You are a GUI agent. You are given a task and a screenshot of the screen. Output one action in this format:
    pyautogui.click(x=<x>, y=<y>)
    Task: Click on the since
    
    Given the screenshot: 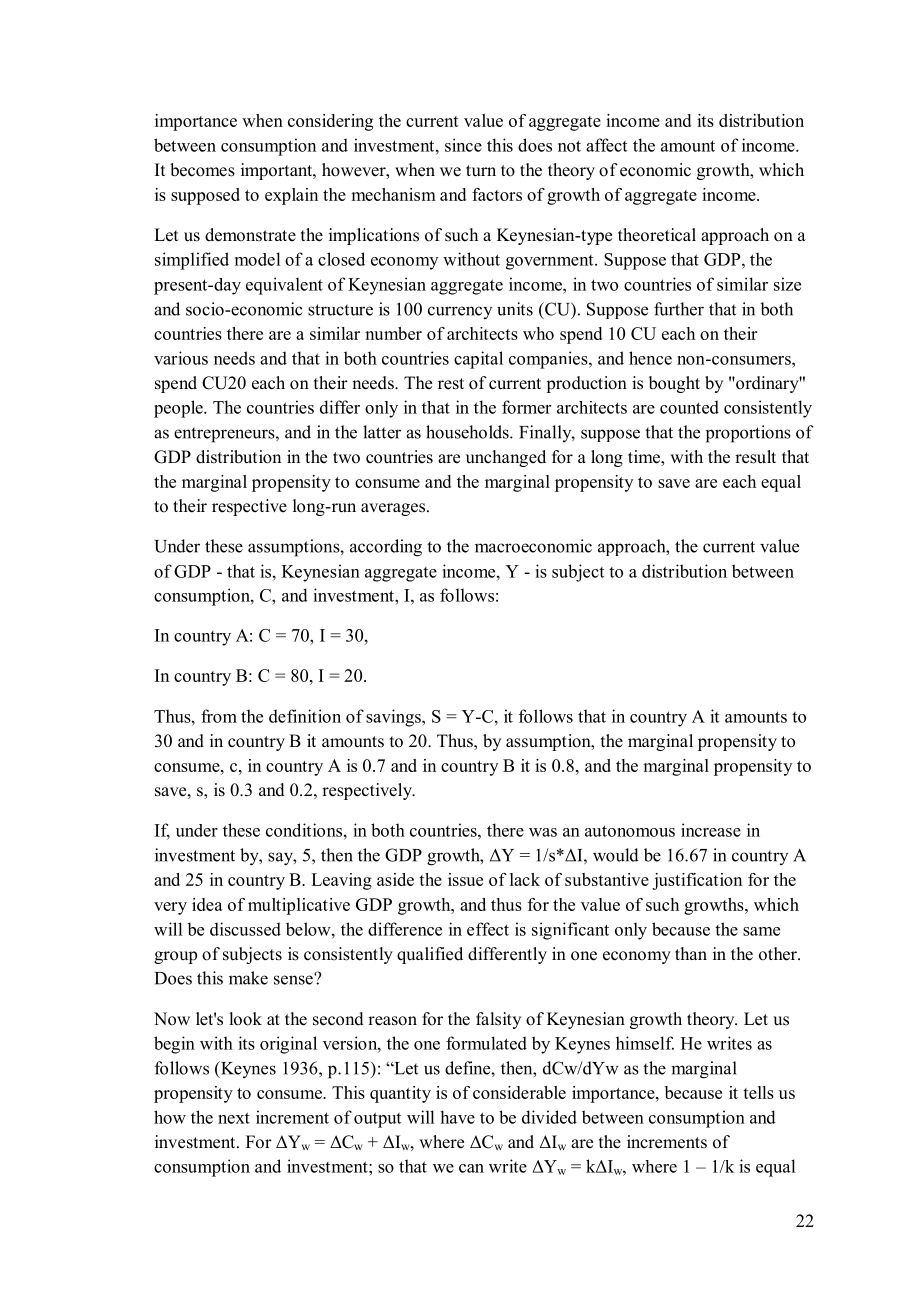 What is the action you would take?
    pyautogui.click(x=463, y=145)
